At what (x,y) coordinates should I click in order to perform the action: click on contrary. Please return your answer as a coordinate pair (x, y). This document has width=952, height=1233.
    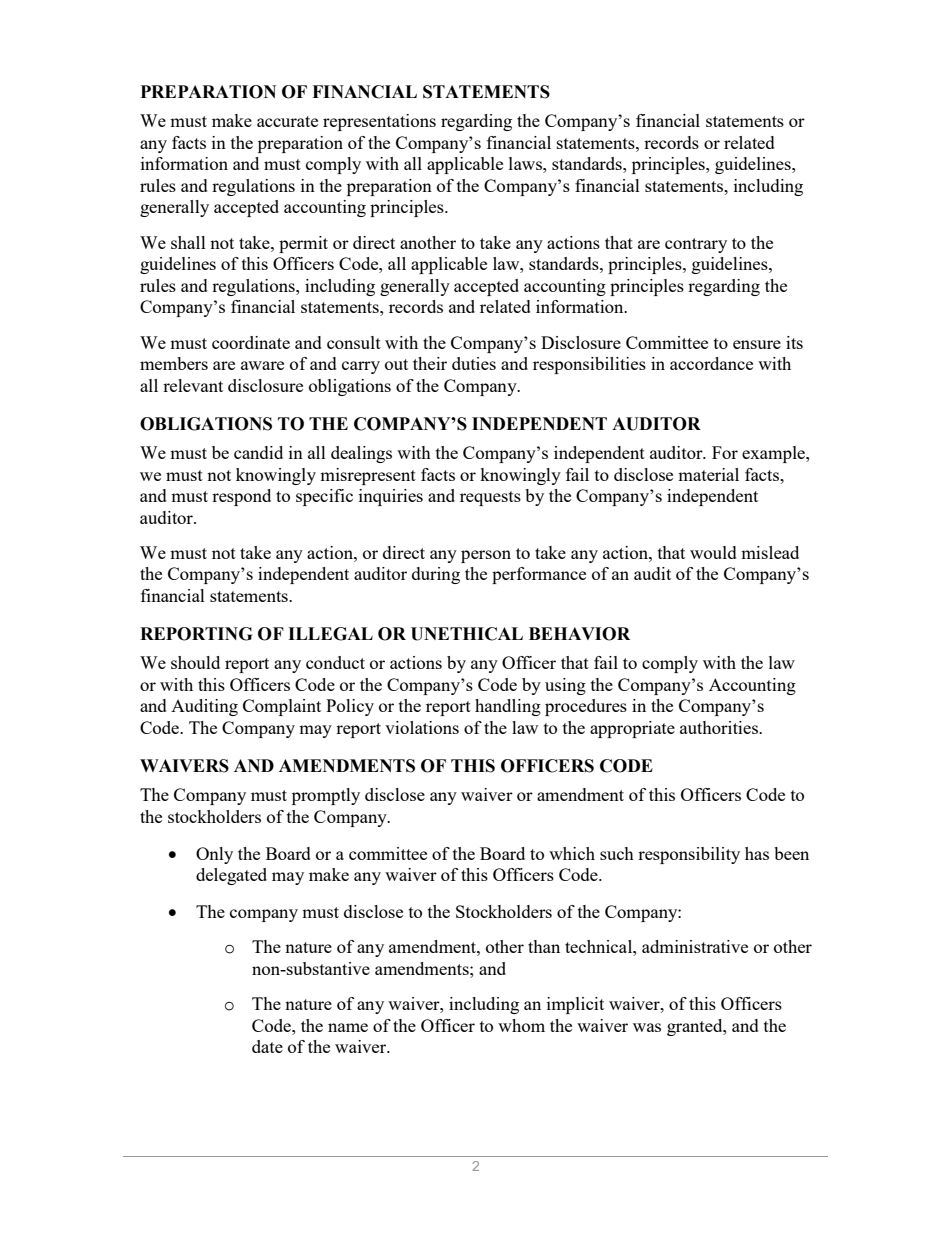
    Looking at the image, I should click on (696, 245).
